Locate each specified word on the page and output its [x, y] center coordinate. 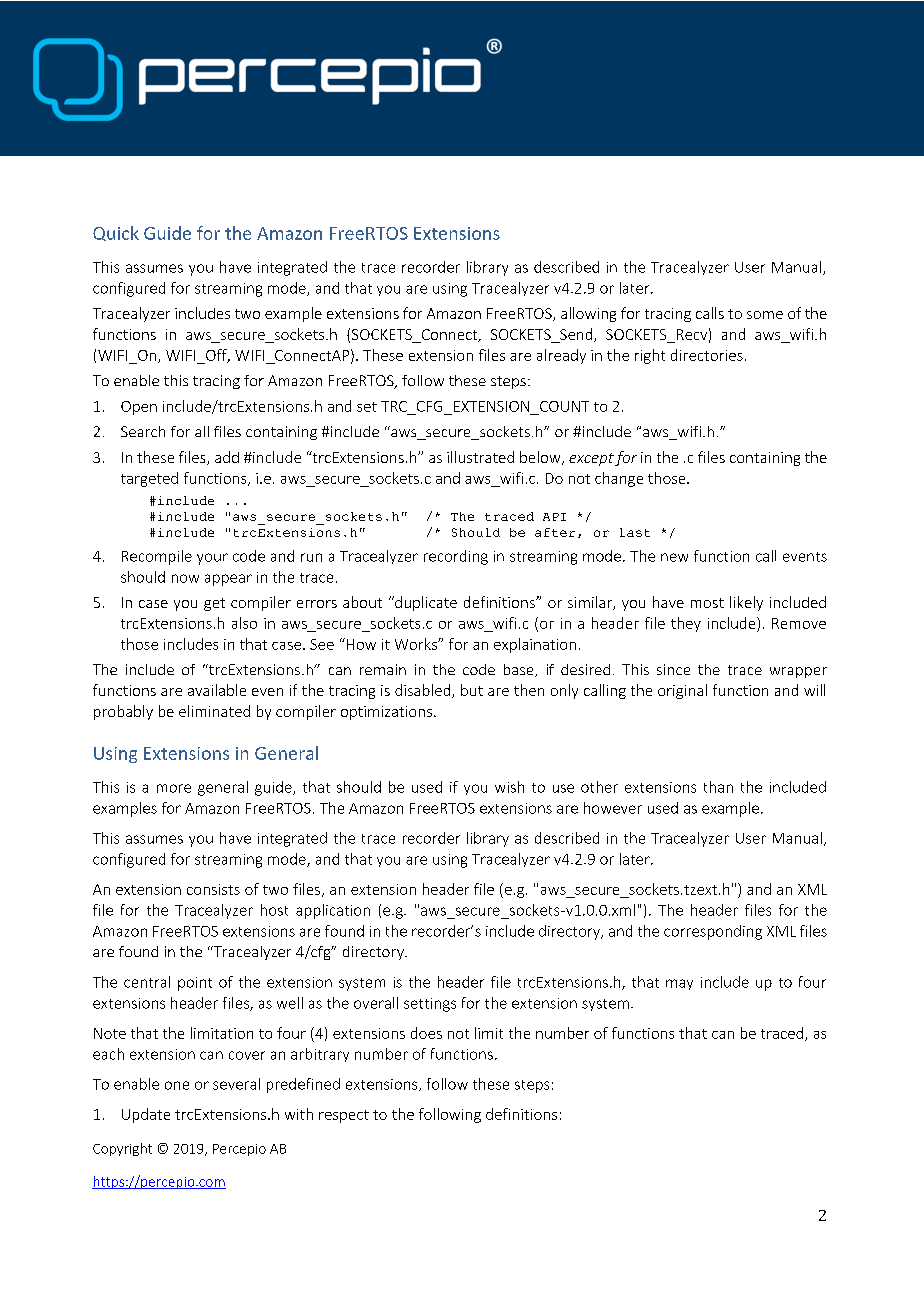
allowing [588, 314]
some [765, 315]
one [177, 1085]
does [426, 1033]
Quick [116, 233]
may [679, 984]
